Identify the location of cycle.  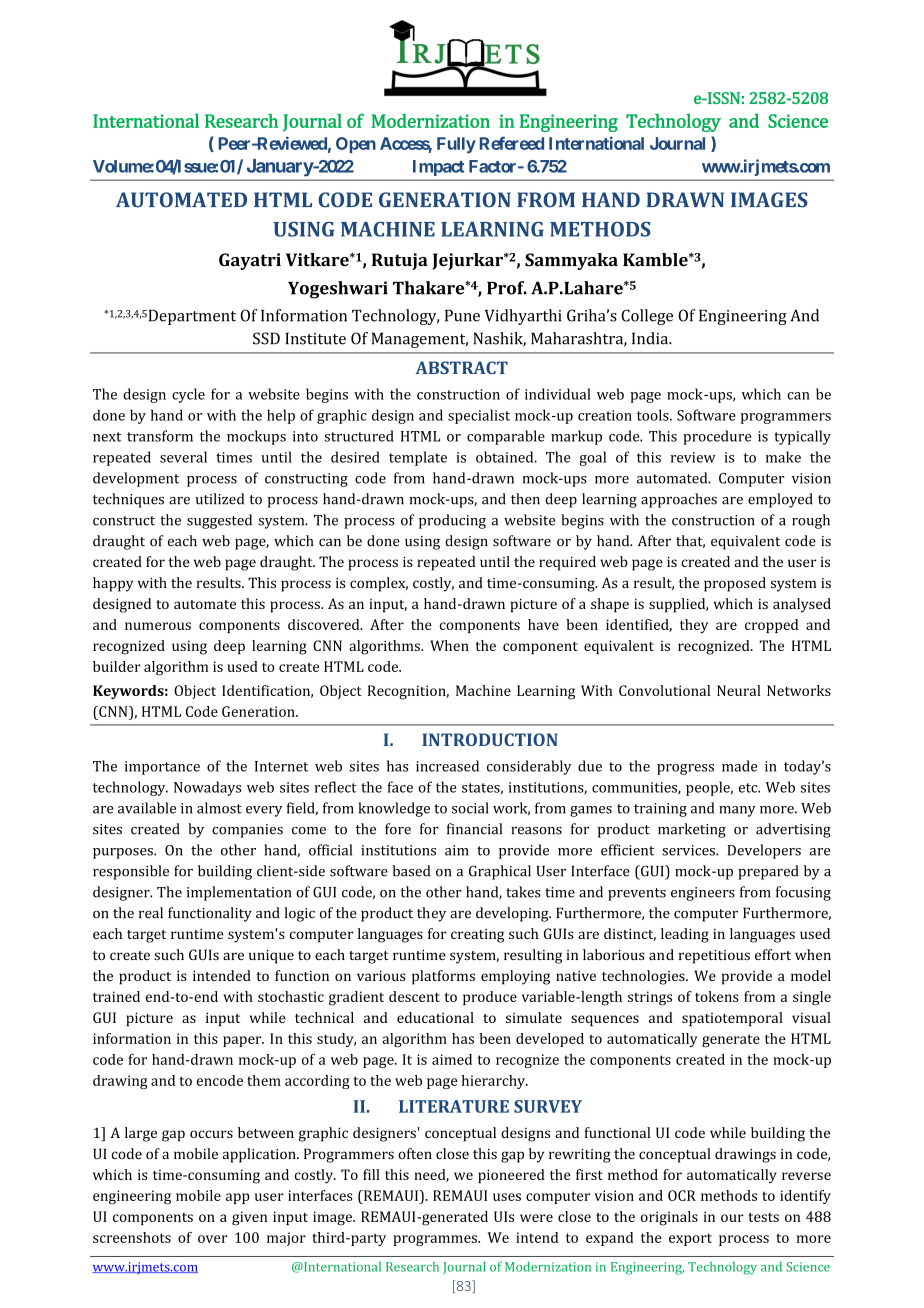
(188, 395).
